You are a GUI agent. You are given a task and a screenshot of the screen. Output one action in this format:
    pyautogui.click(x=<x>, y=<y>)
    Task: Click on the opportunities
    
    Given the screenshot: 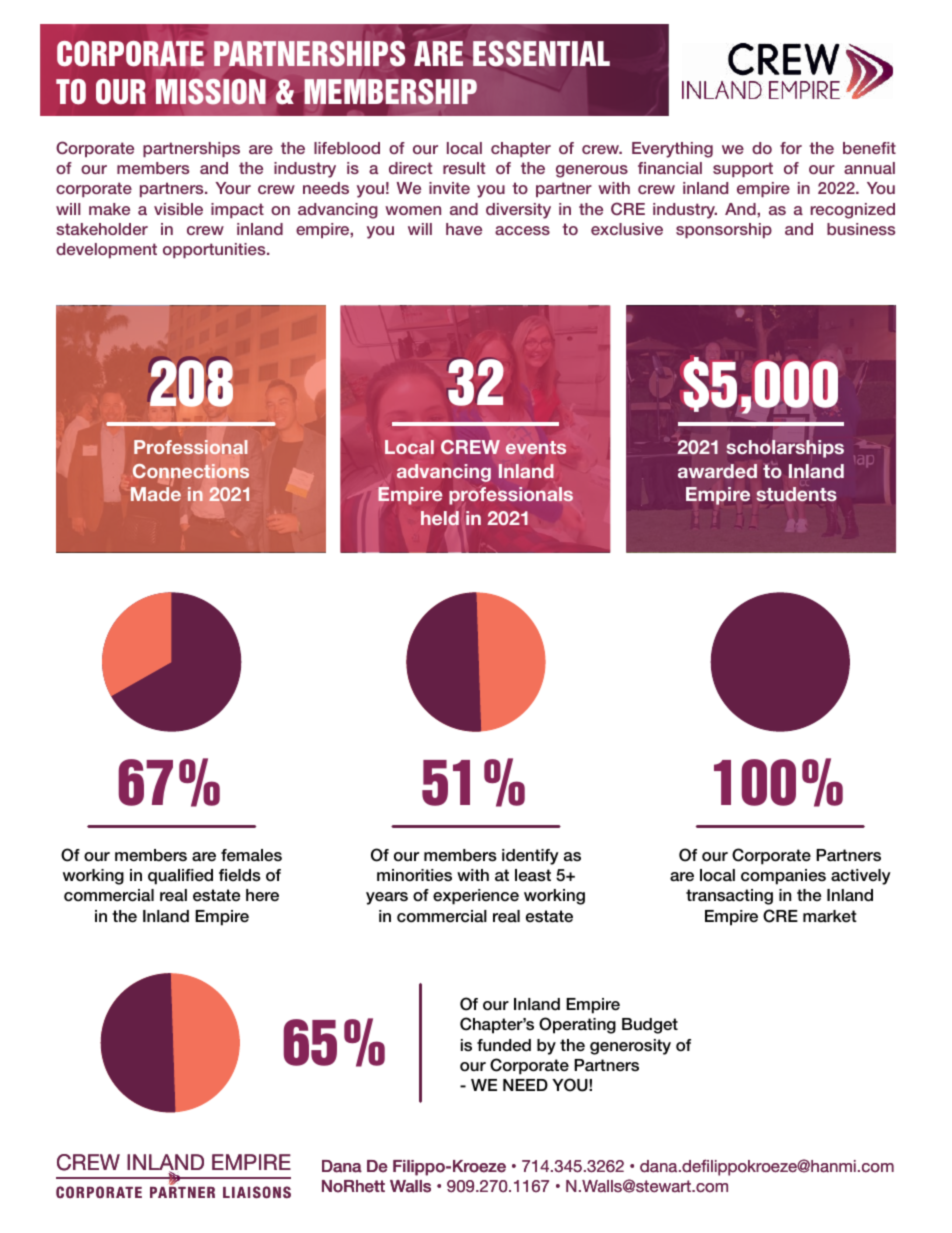 What is the action you would take?
    pyautogui.click(x=215, y=250)
